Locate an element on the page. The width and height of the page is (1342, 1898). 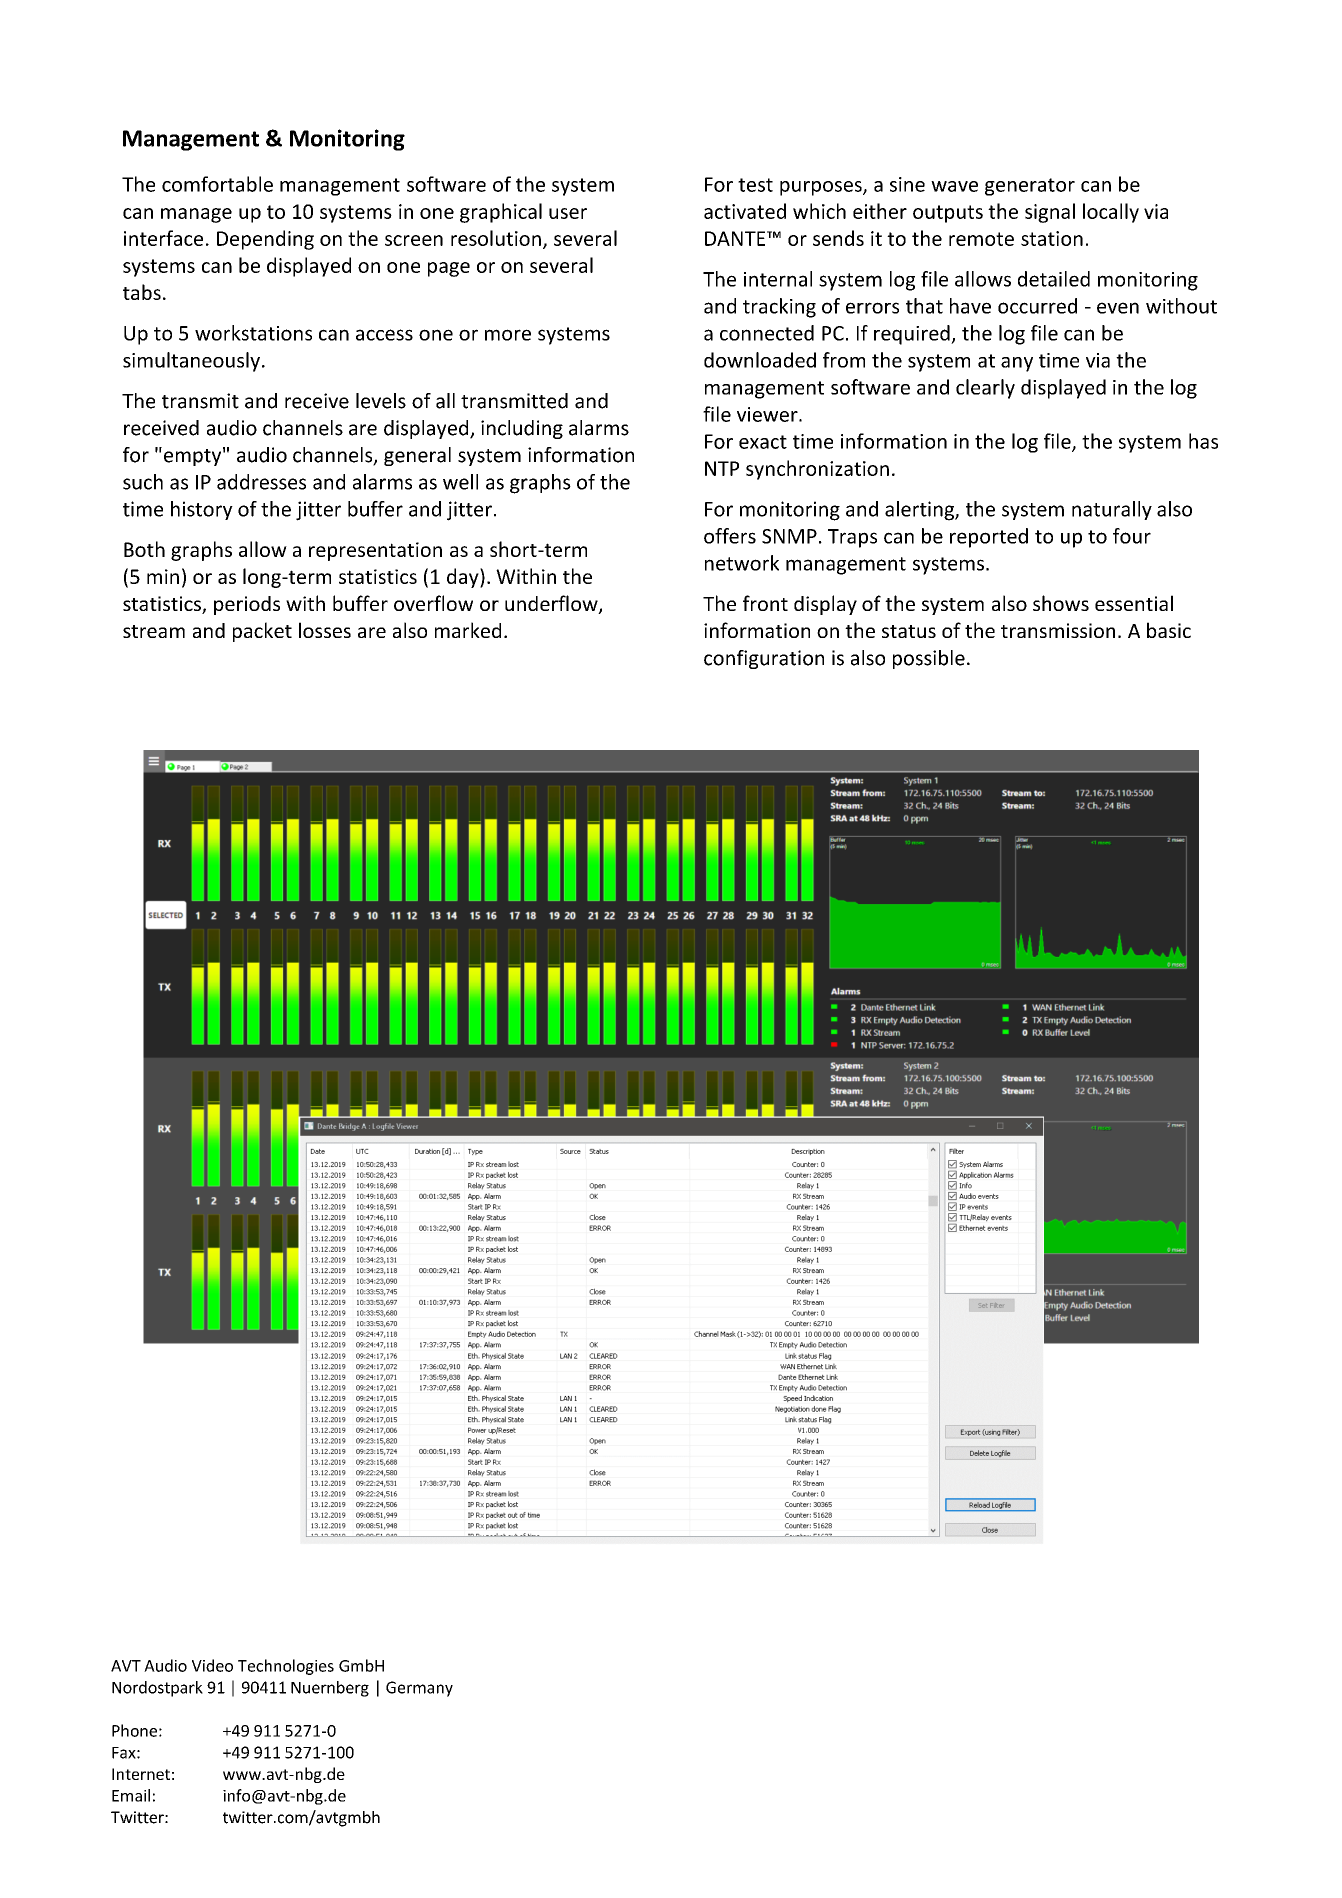
signal is located at coordinates (1050, 213).
